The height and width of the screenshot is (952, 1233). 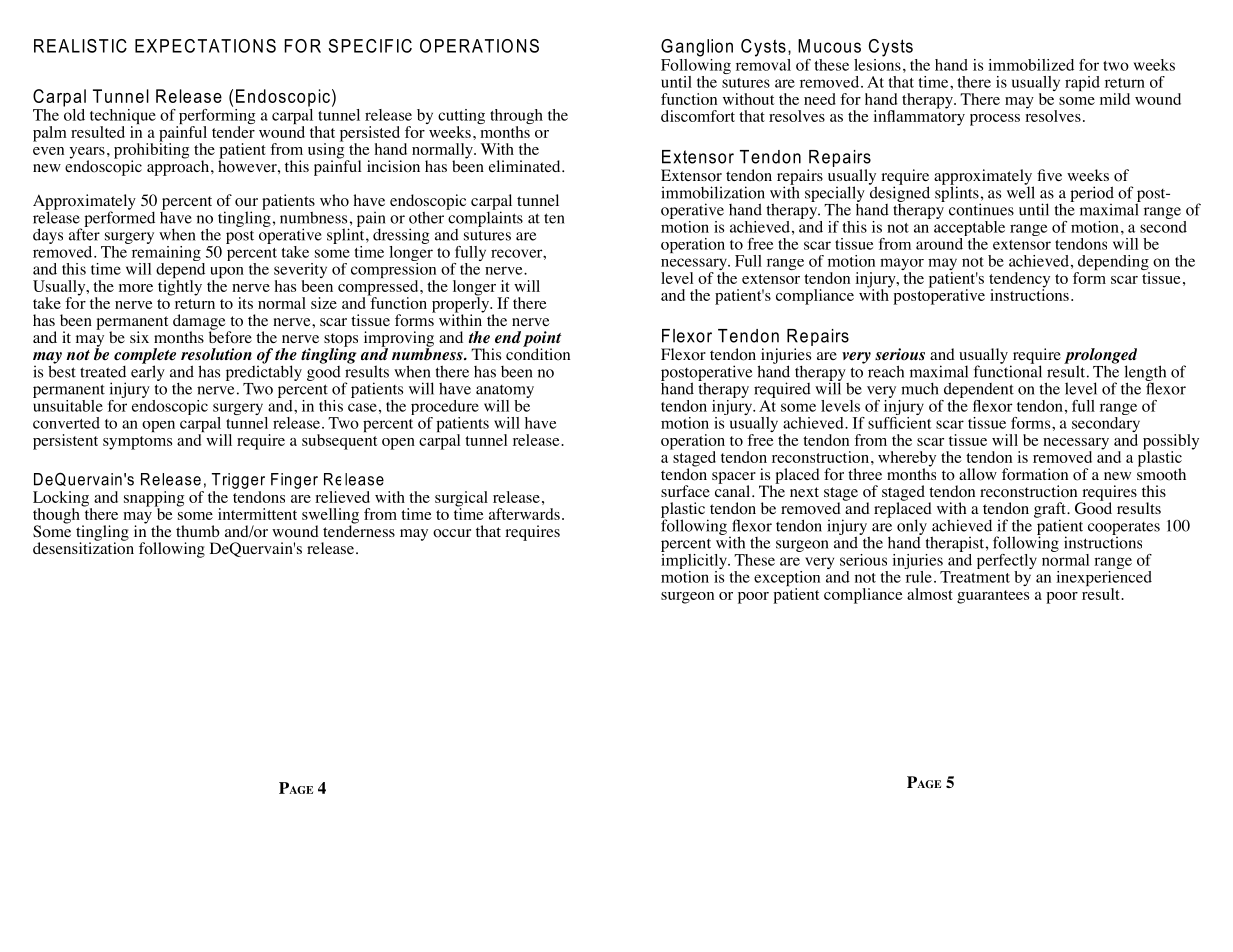 I want to click on anatomy, so click(x=505, y=393).
